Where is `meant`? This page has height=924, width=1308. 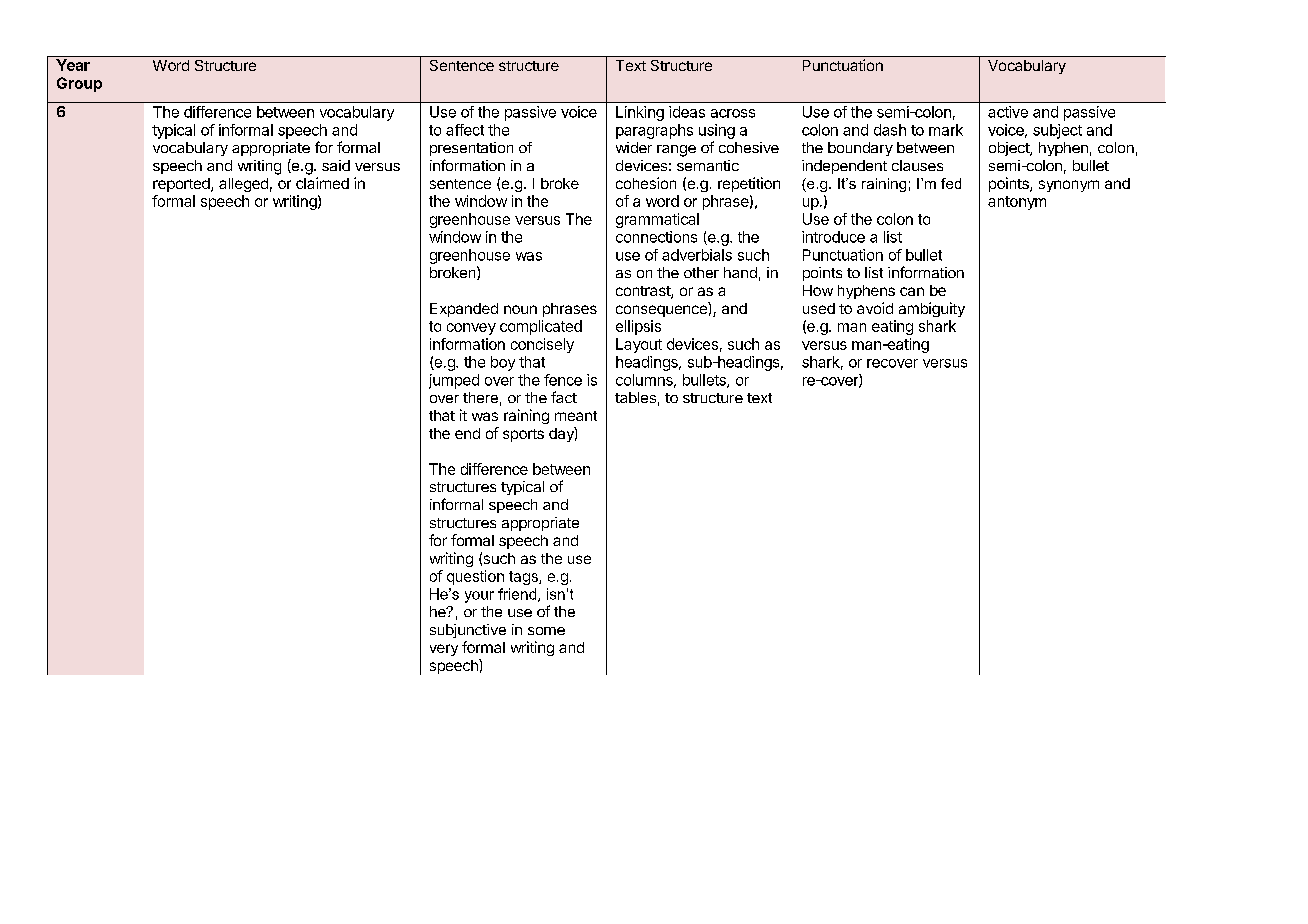 meant is located at coordinates (576, 416).
